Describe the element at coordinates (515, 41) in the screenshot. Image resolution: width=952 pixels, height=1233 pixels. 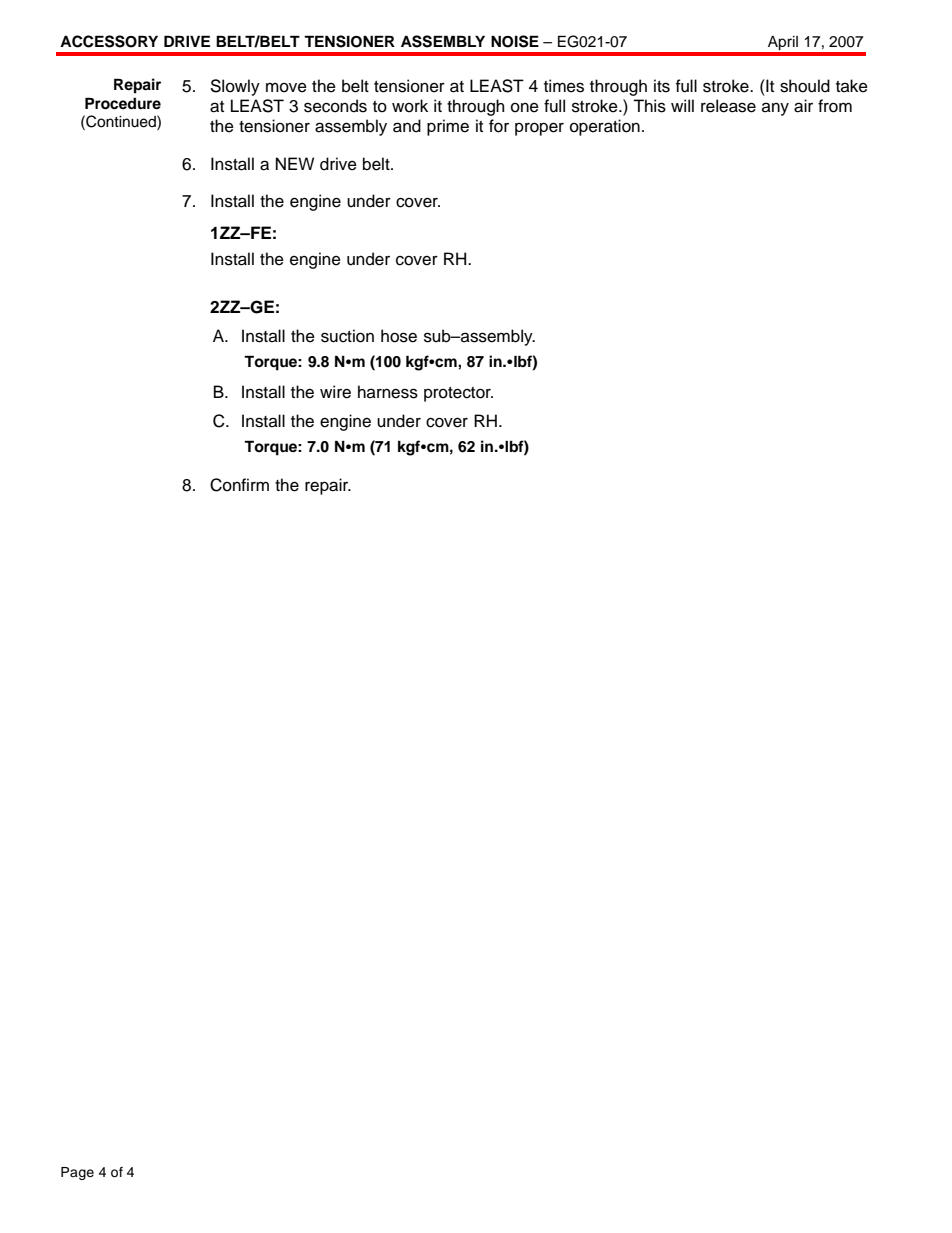
I see `NOISE` at that location.
